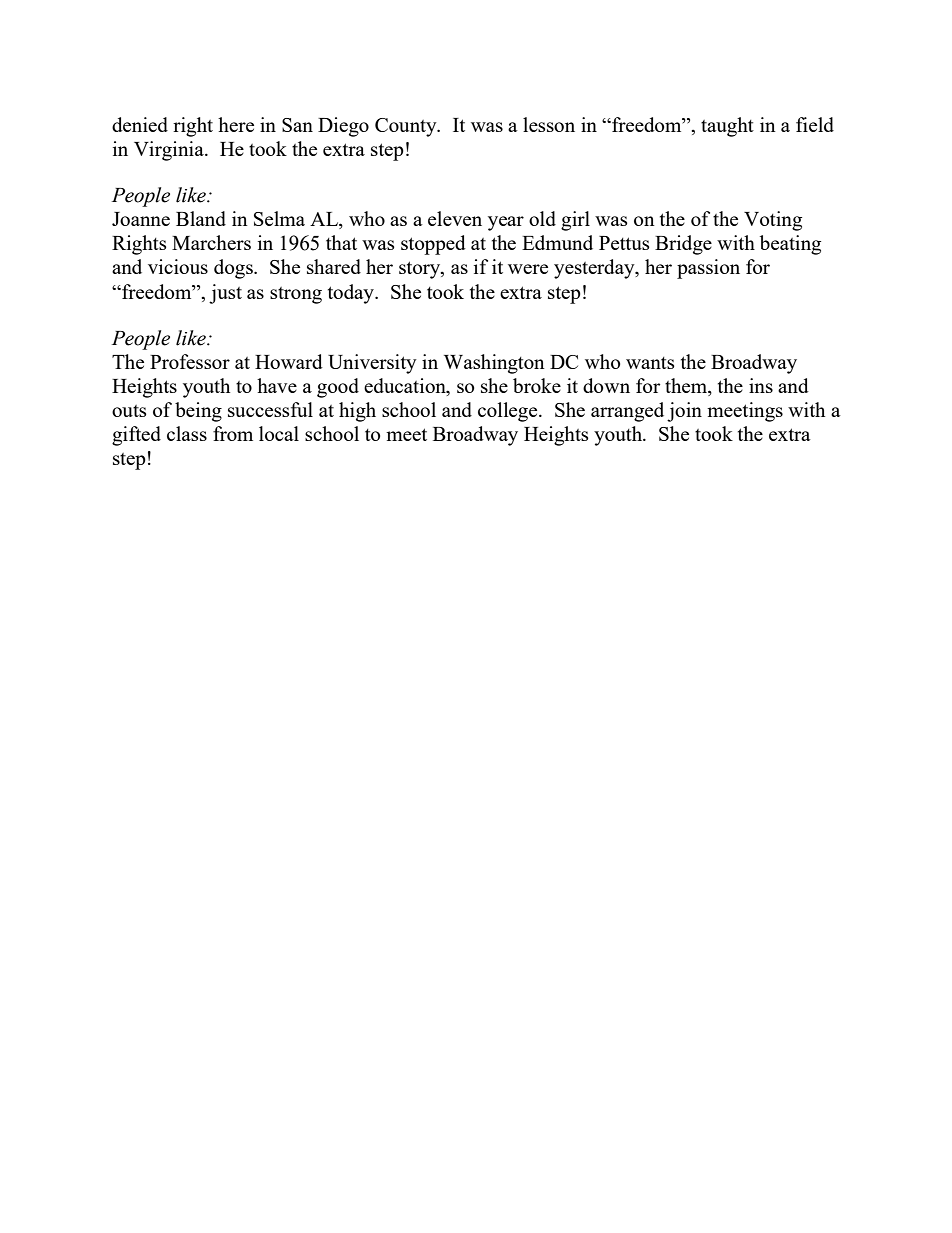 Image resolution: width=952 pixels, height=1233 pixels. Describe the element at coordinates (407, 127) in the image. I see `County` at that location.
